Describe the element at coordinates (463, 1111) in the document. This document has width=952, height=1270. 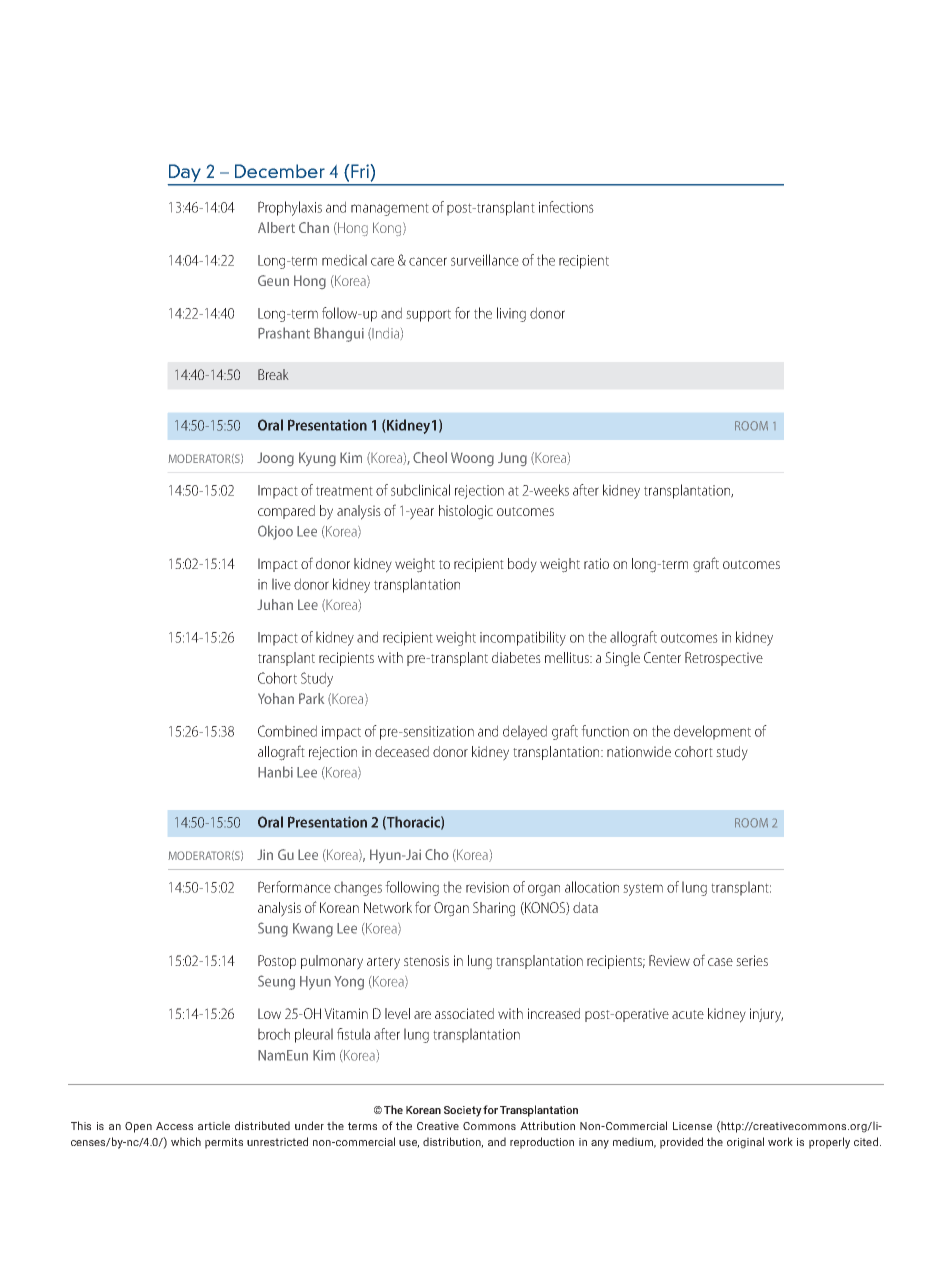
I see `Society` at that location.
